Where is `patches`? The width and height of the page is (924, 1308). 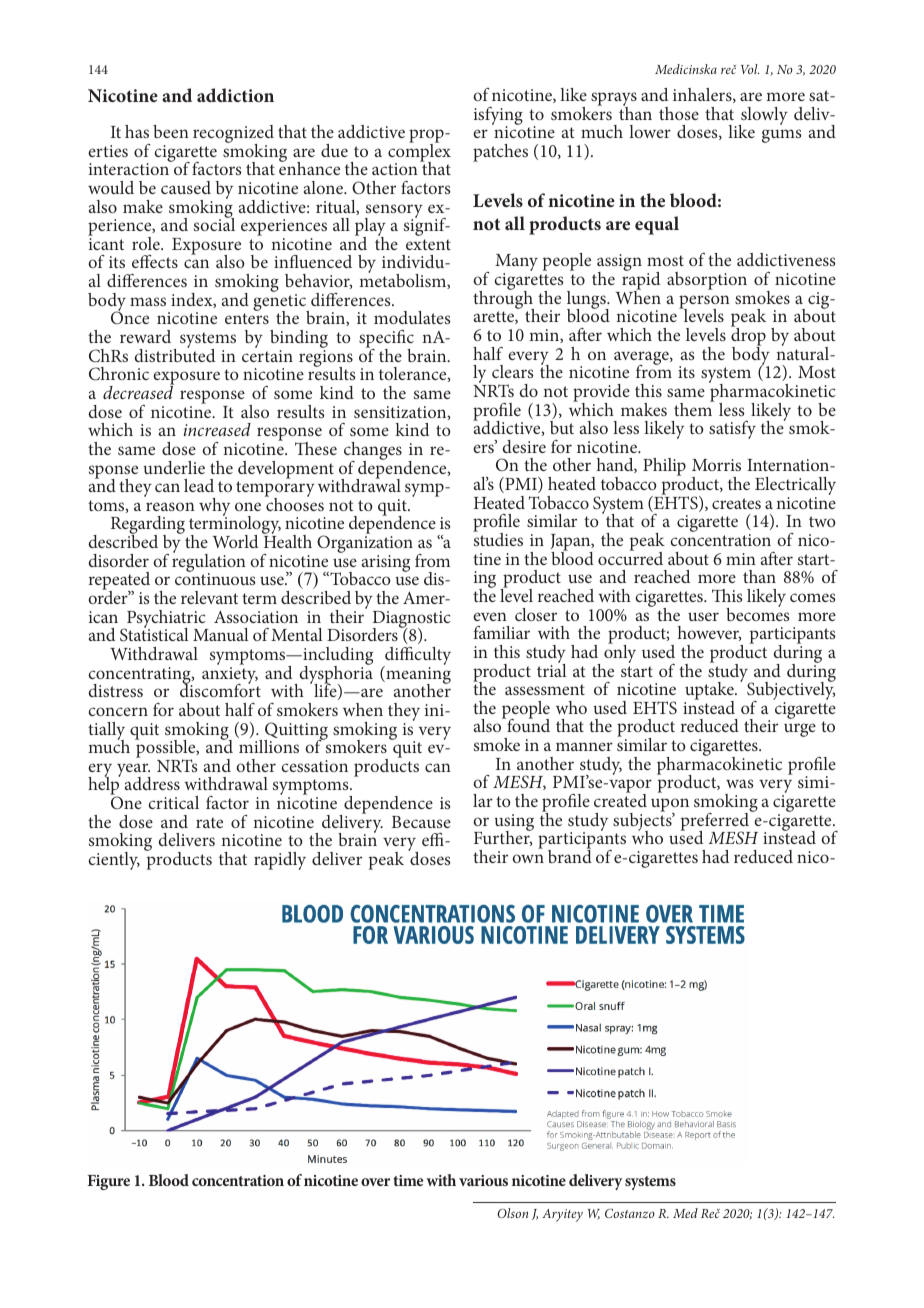 patches is located at coordinates (500, 153).
